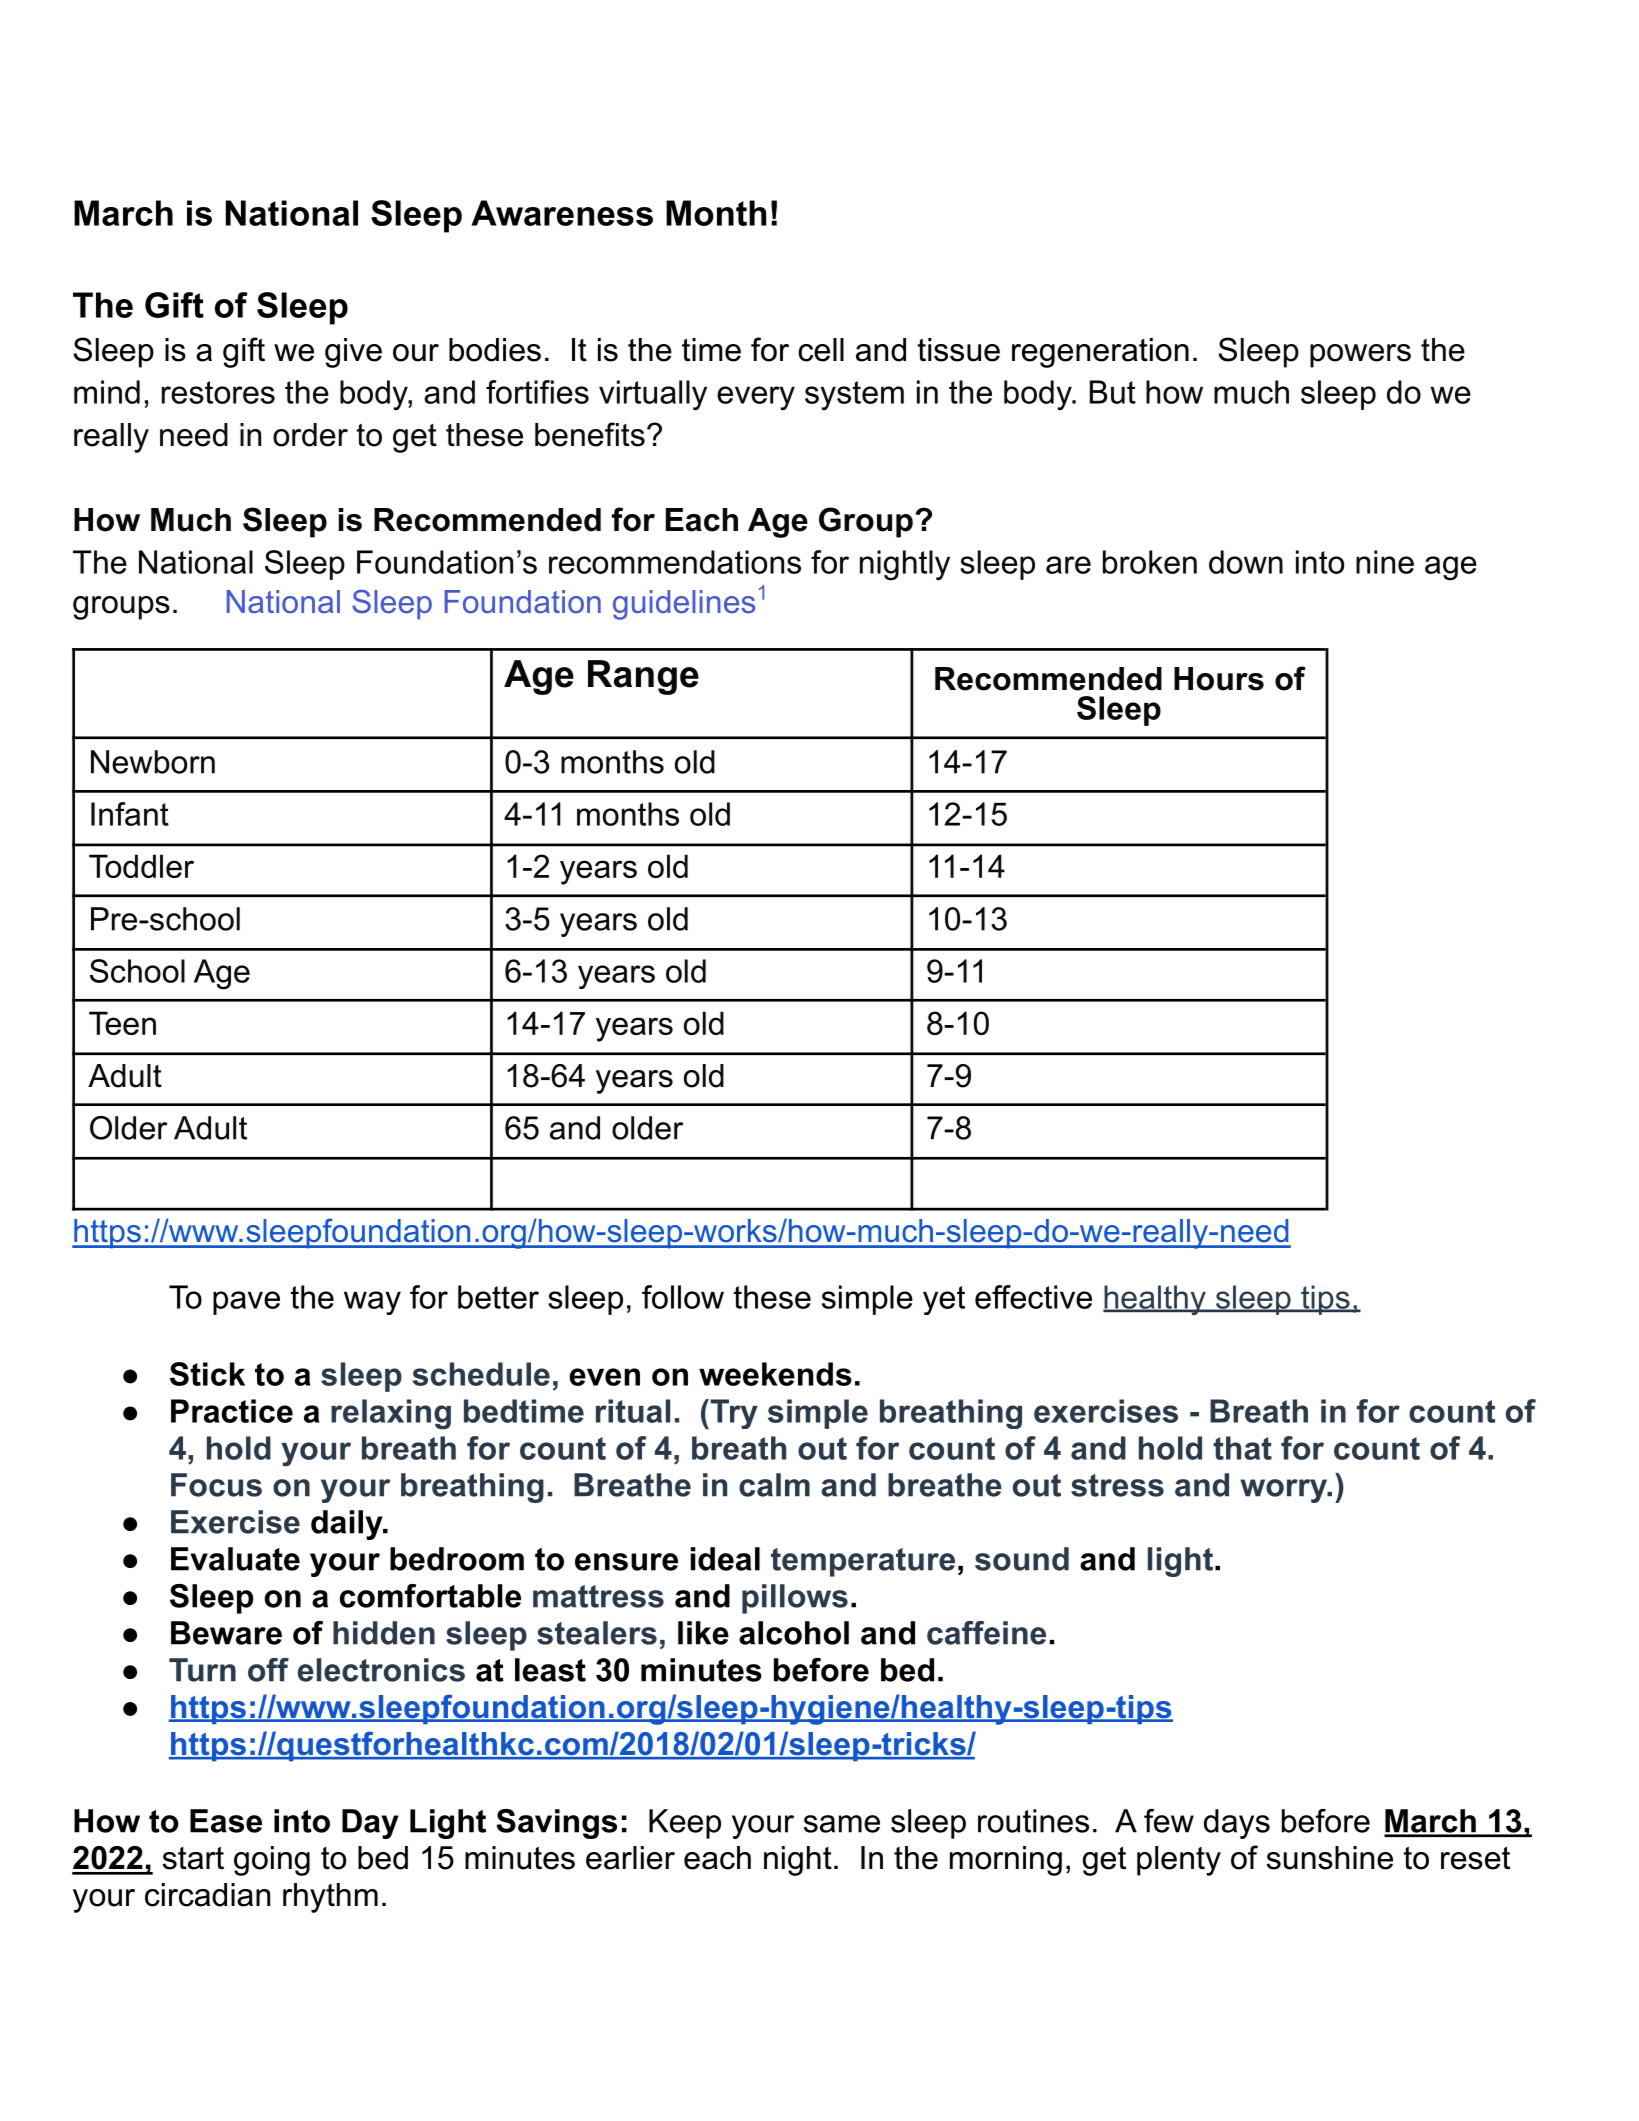  What do you see at coordinates (821, 350) in the image?
I see `cell` at bounding box center [821, 350].
